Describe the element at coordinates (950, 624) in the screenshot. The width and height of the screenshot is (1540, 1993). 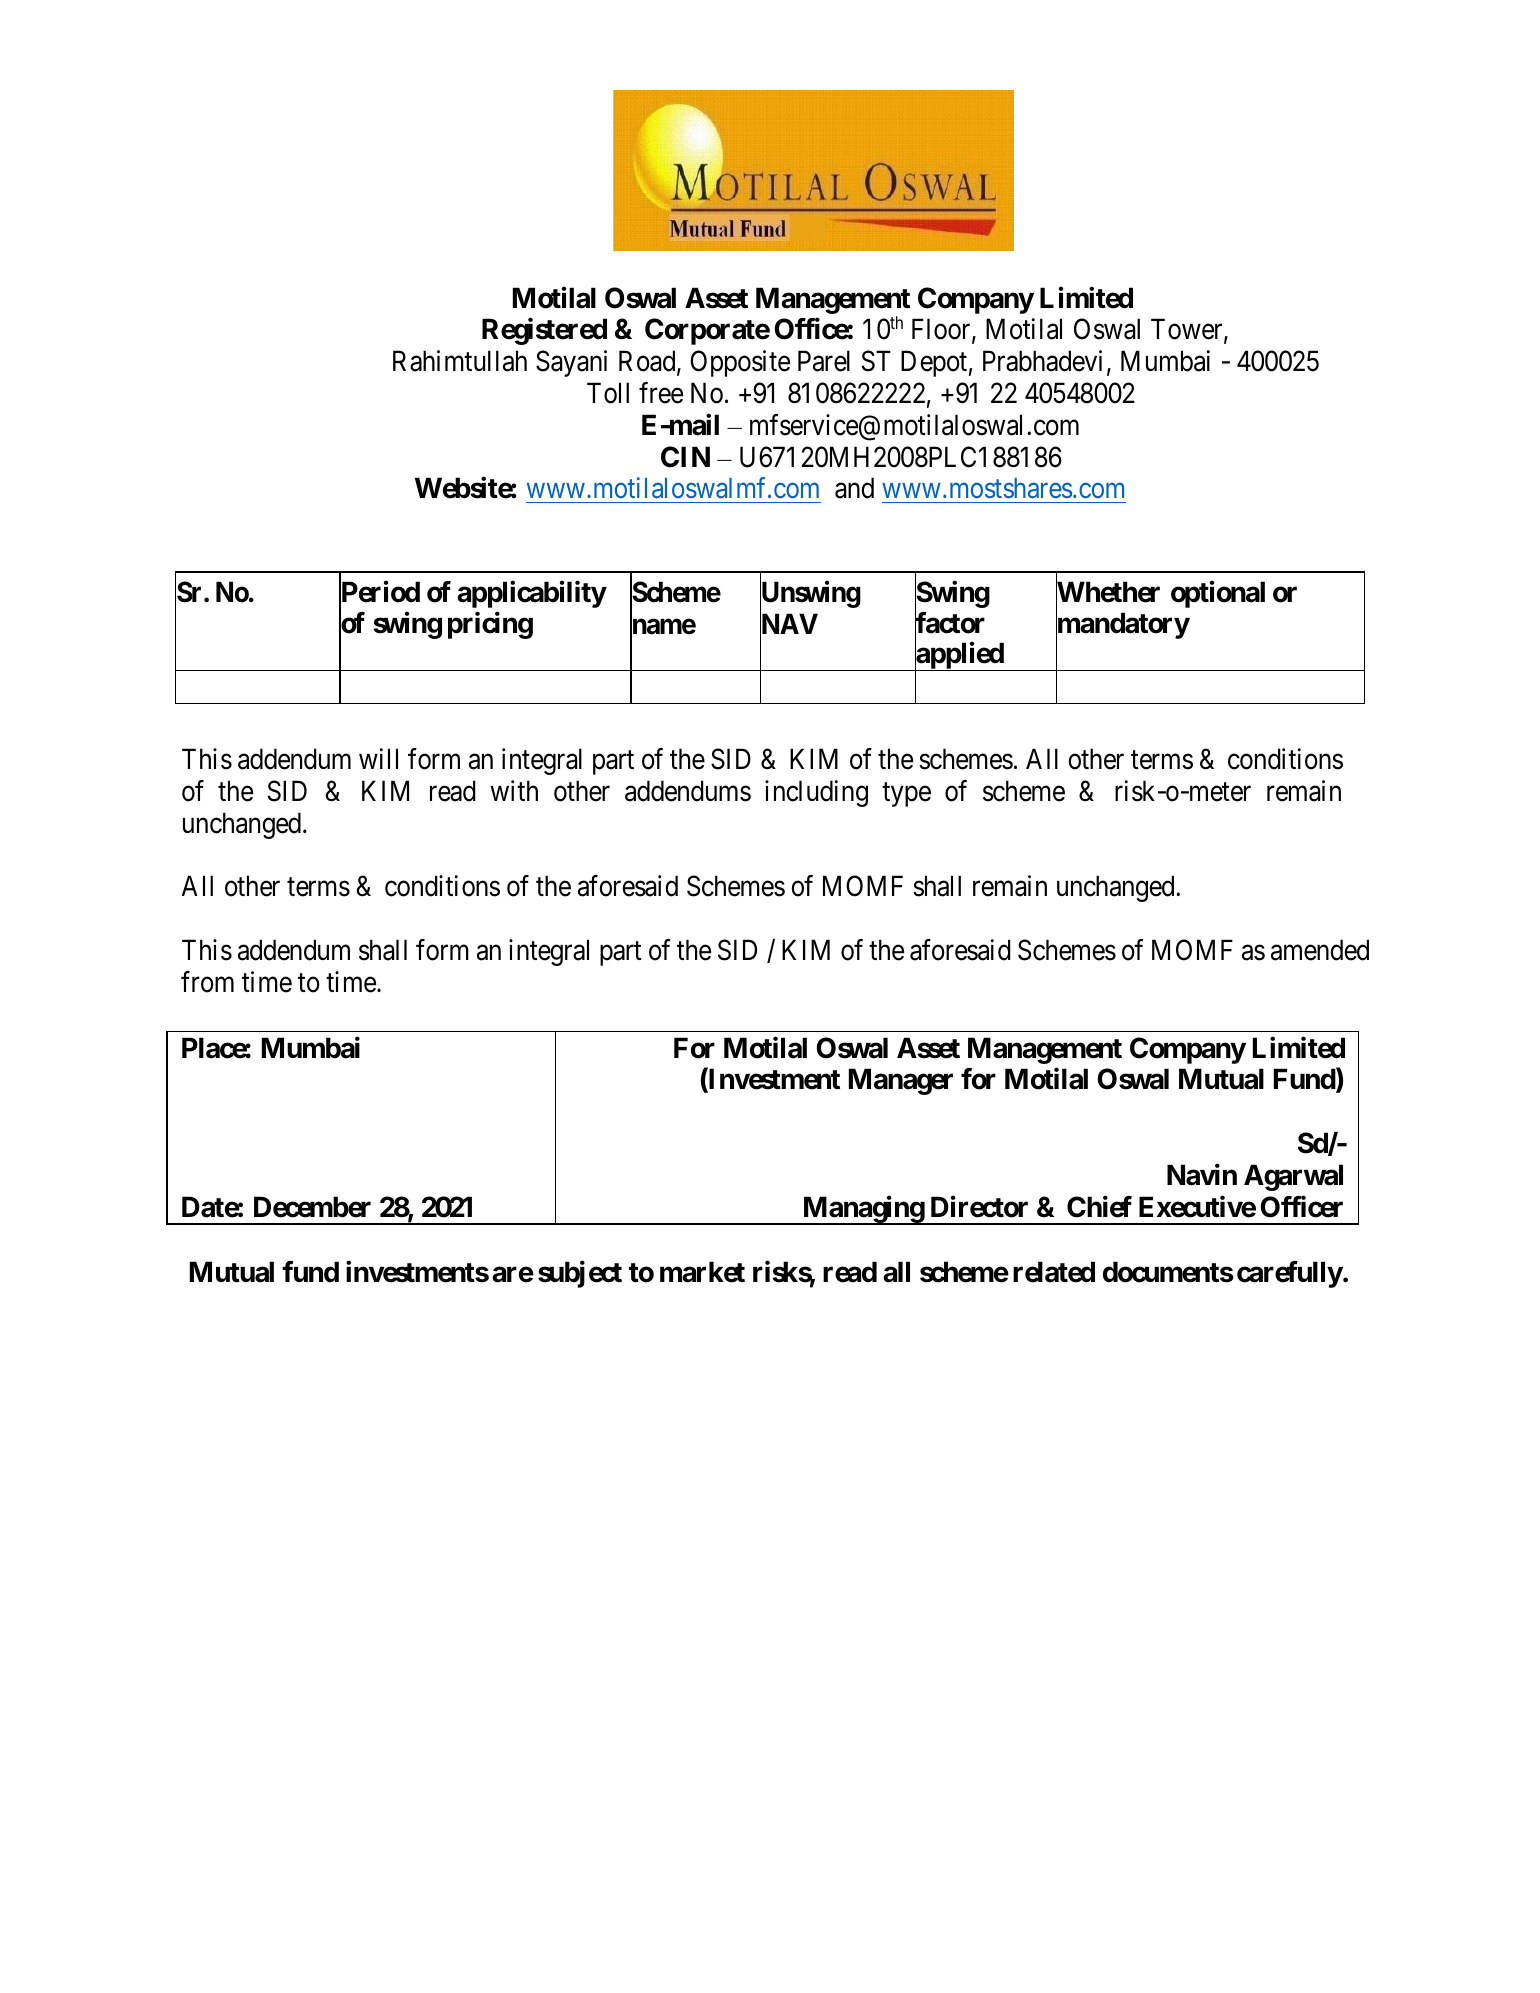
I see `factor` at that location.
